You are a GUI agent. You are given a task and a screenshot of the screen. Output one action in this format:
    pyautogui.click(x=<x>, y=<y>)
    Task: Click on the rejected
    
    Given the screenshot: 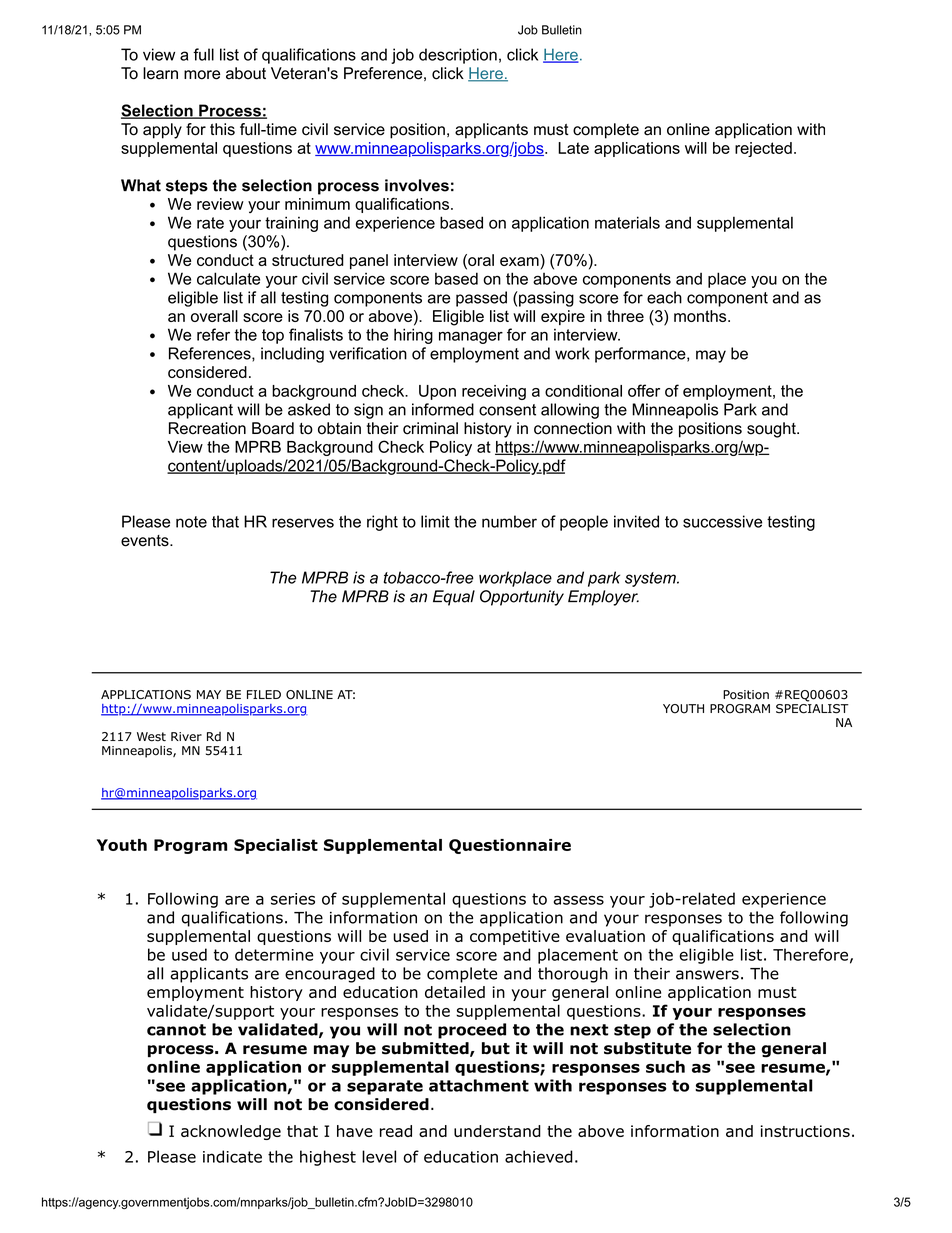 What is the action you would take?
    pyautogui.click(x=763, y=149)
